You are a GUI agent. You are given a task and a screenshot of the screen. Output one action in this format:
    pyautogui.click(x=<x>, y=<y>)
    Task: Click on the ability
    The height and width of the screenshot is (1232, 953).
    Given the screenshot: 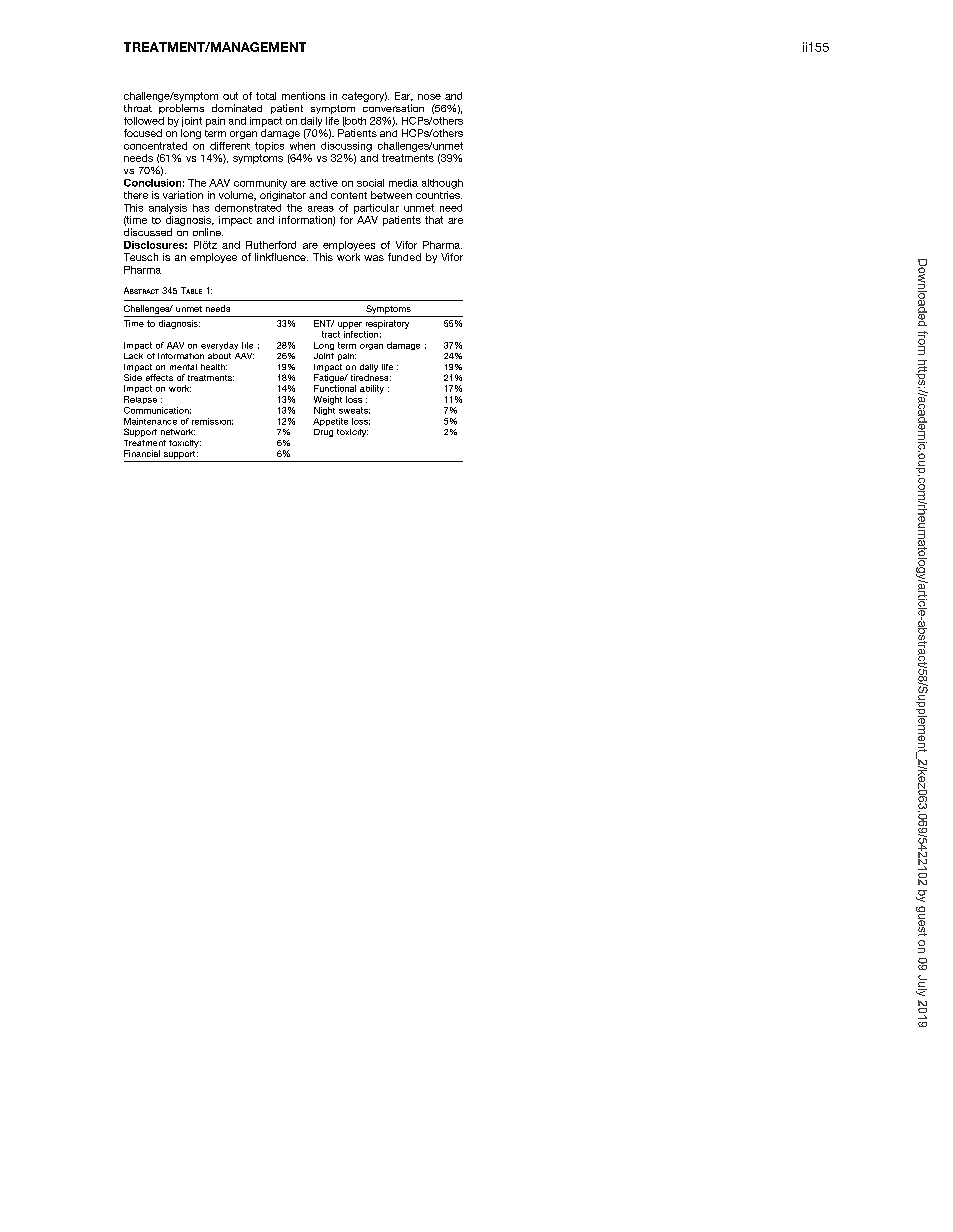 What is the action you would take?
    pyautogui.click(x=372, y=389)
